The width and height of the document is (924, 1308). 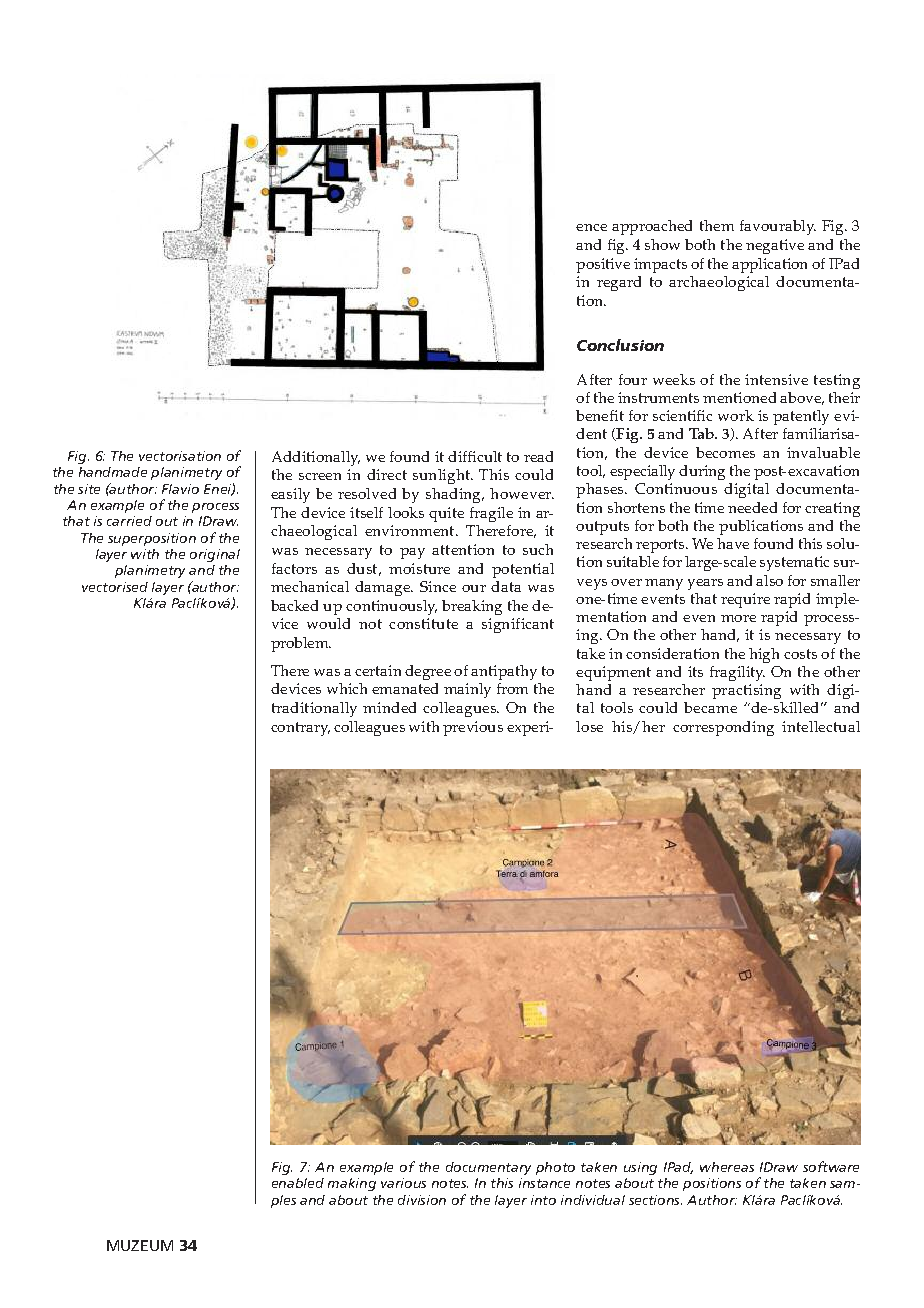 What do you see at coordinates (775, 246) in the document?
I see `negative` at bounding box center [775, 246].
